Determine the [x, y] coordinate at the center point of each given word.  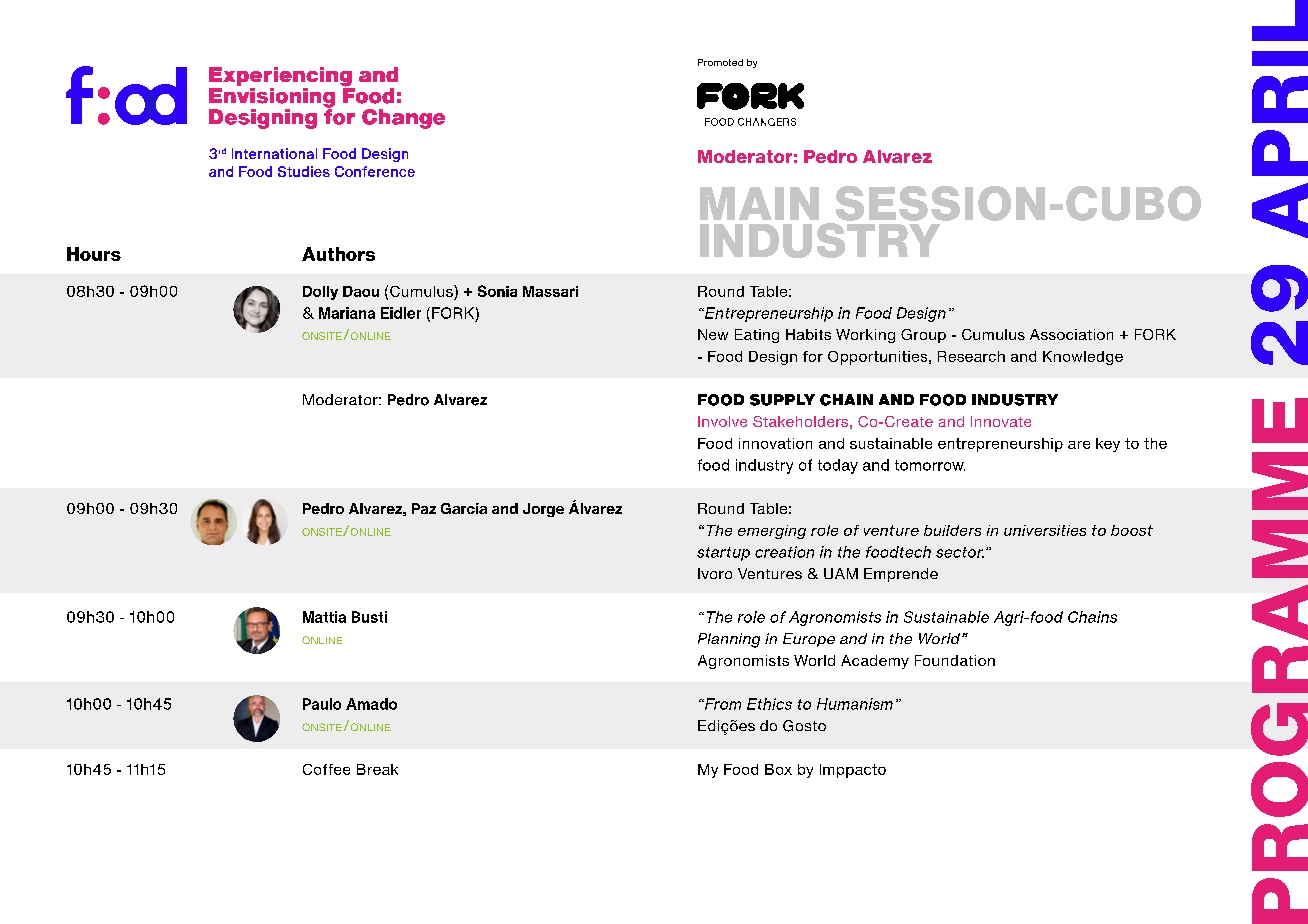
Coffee [326, 769]
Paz [424, 508]
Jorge [543, 510]
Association [1071, 334]
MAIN [759, 203]
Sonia [497, 291]
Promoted [720, 62]
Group [923, 336]
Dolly [320, 293]
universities [1045, 530]
